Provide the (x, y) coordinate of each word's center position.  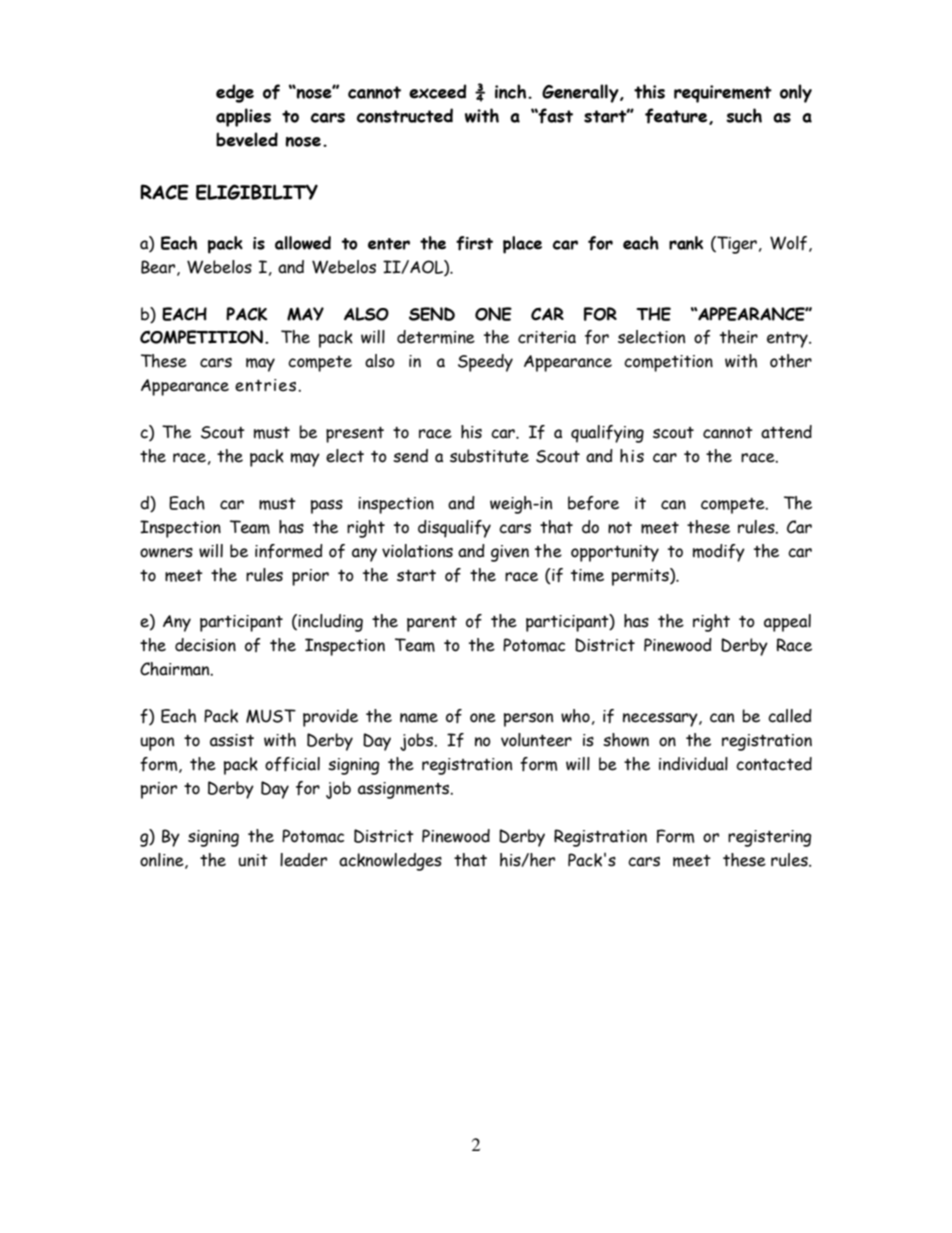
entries (265, 385)
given (510, 553)
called (790, 716)
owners (166, 553)
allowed (303, 243)
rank (686, 243)
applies (243, 117)
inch (512, 91)
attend (786, 432)
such (744, 115)
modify (719, 553)
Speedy (485, 363)
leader (303, 860)
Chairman (176, 669)
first (474, 243)
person (528, 720)
